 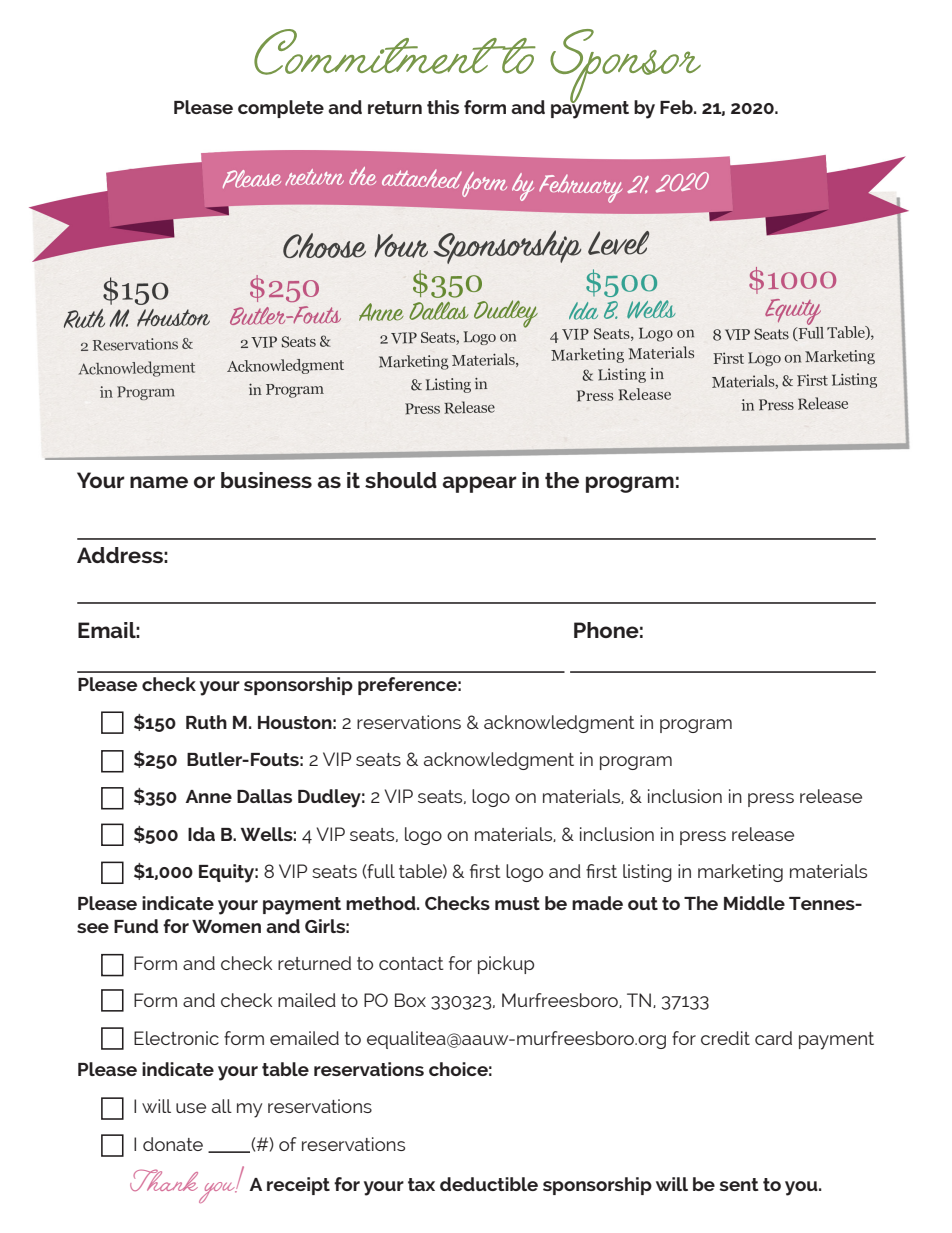 What do you see at coordinates (173, 1144) in the screenshot?
I see `donate` at bounding box center [173, 1144].
